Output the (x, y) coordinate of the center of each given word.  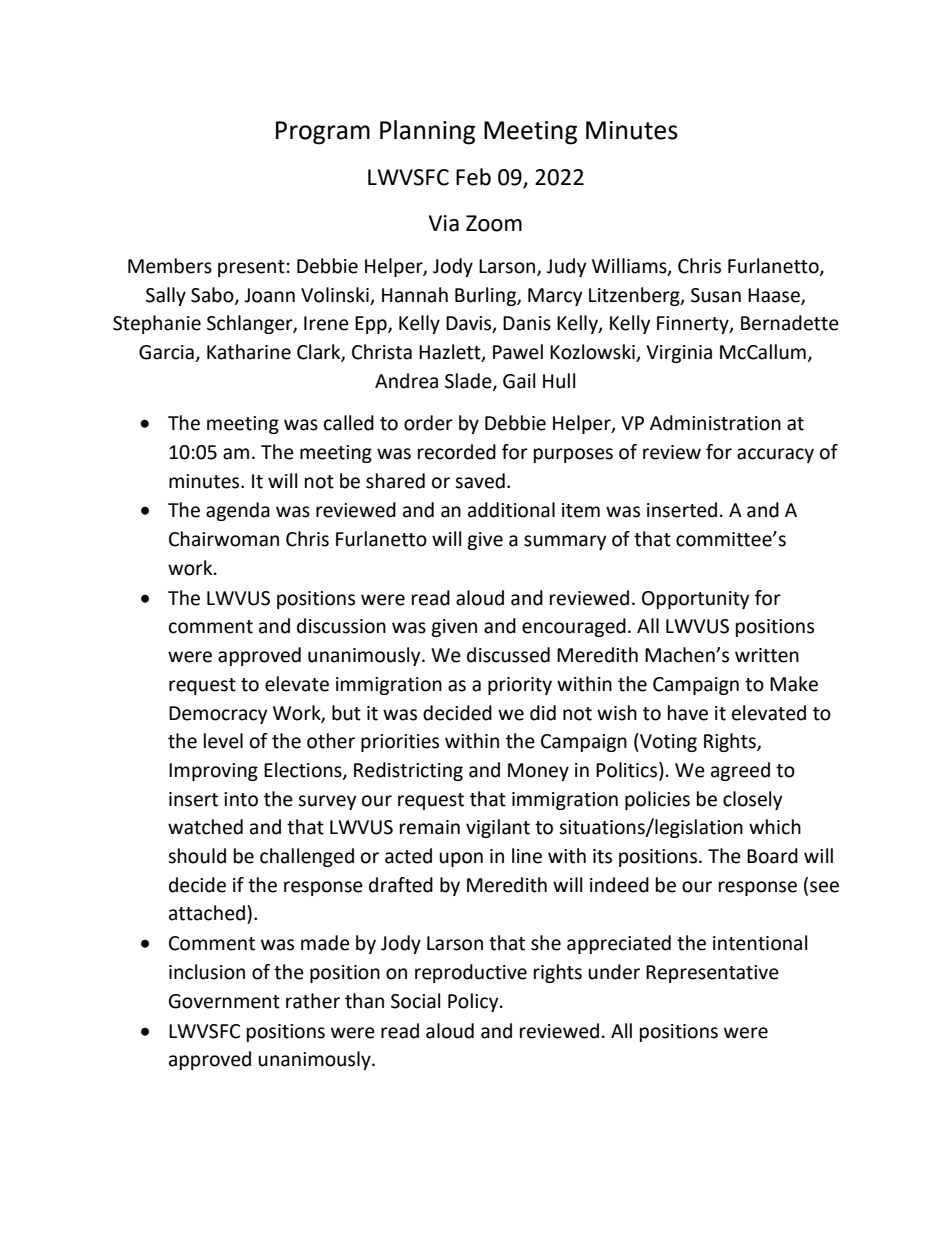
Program (323, 133)
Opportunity (696, 600)
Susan (716, 295)
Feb (473, 177)
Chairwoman (224, 539)
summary (565, 542)
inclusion (207, 972)
